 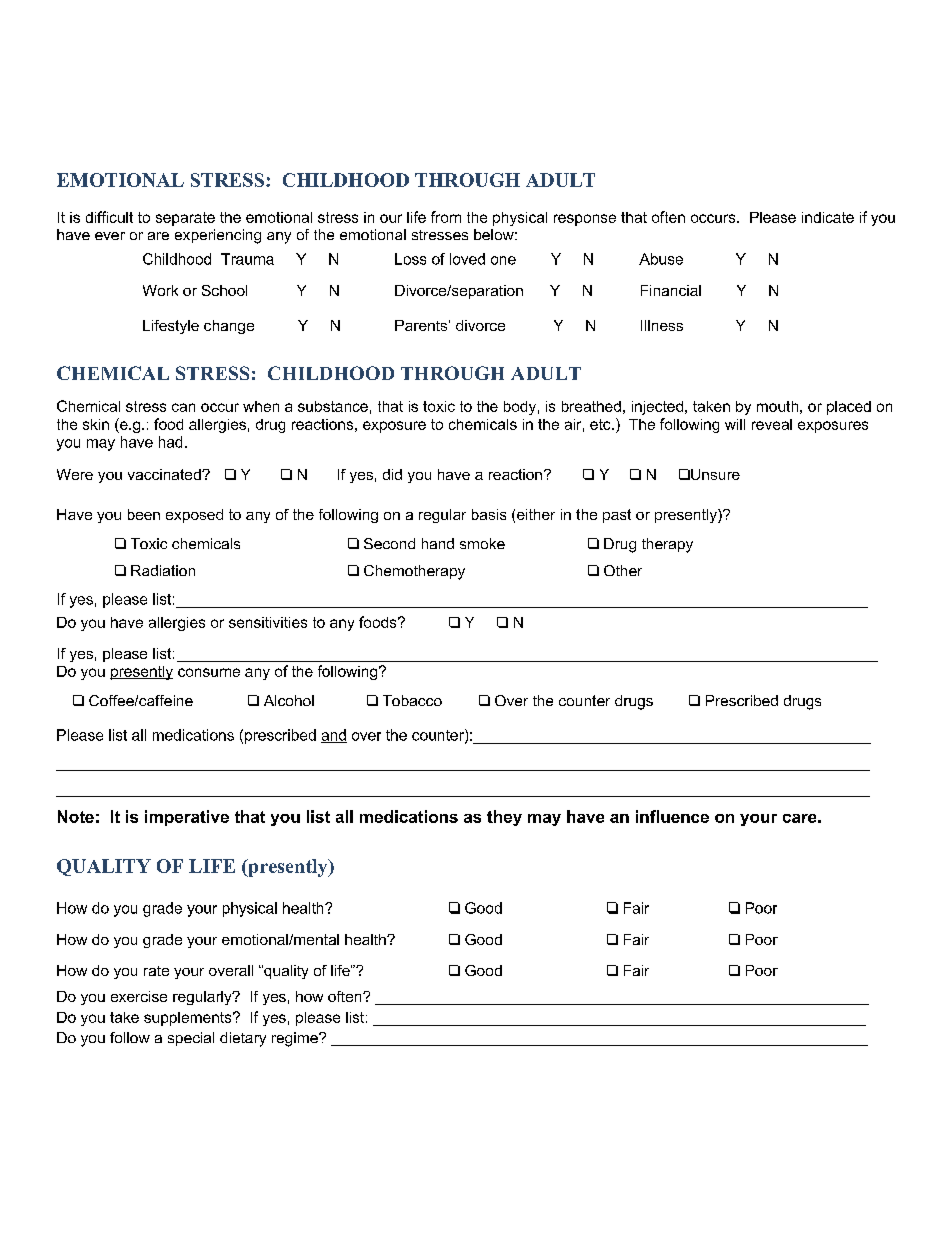 What do you see at coordinates (218, 236) in the screenshot?
I see `experiencing` at bounding box center [218, 236].
